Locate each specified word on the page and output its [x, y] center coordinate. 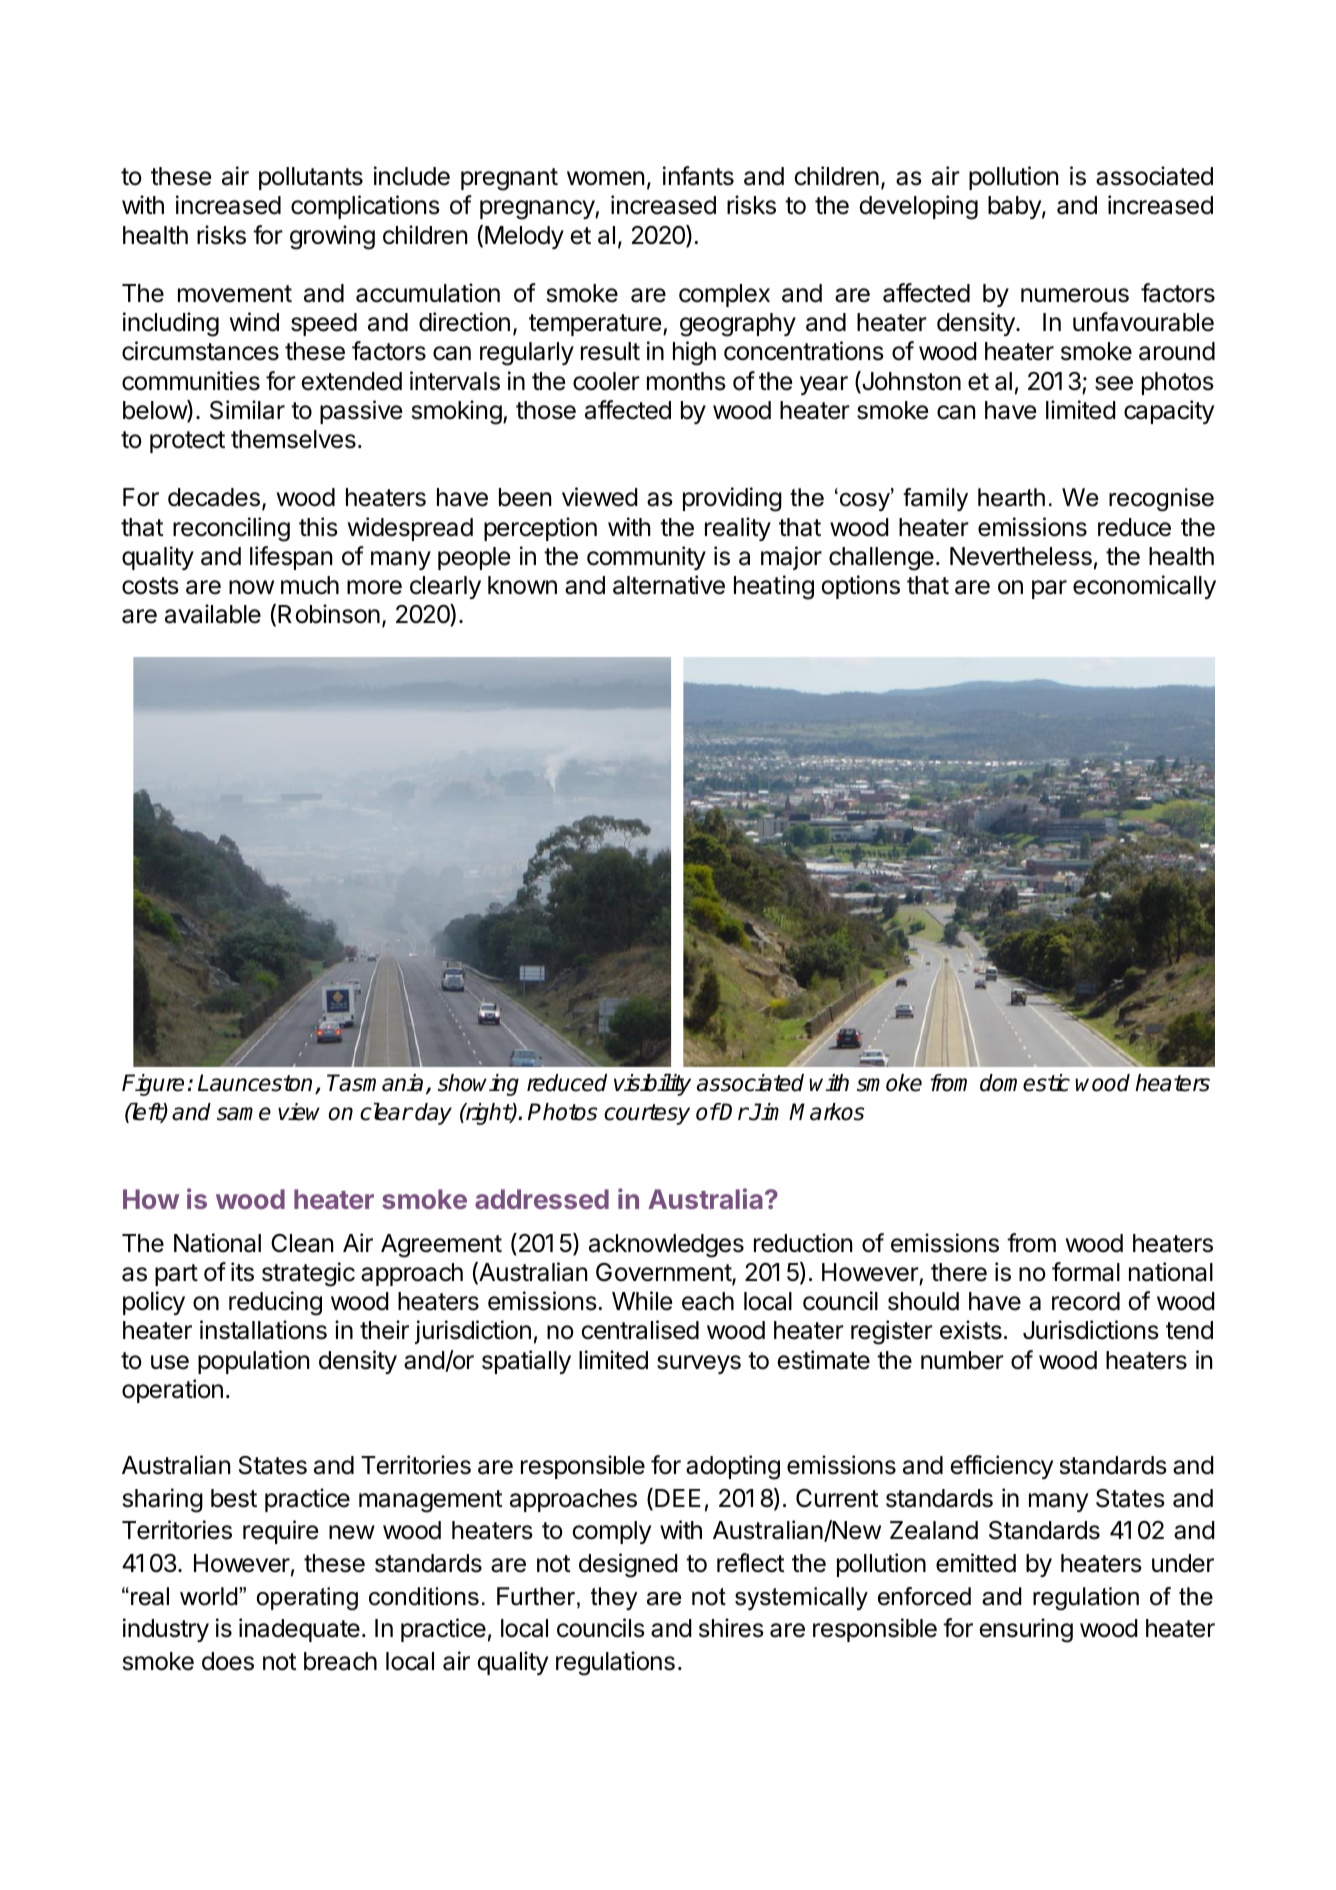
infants [698, 176]
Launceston [257, 1084]
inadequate [299, 1630]
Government [664, 1273]
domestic [1025, 1083]
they [614, 1598]
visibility [652, 1084]
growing [332, 237]
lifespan [291, 558]
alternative [669, 585]
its [242, 1272]
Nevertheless [1021, 556]
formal [1086, 1272]
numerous [1075, 295]
